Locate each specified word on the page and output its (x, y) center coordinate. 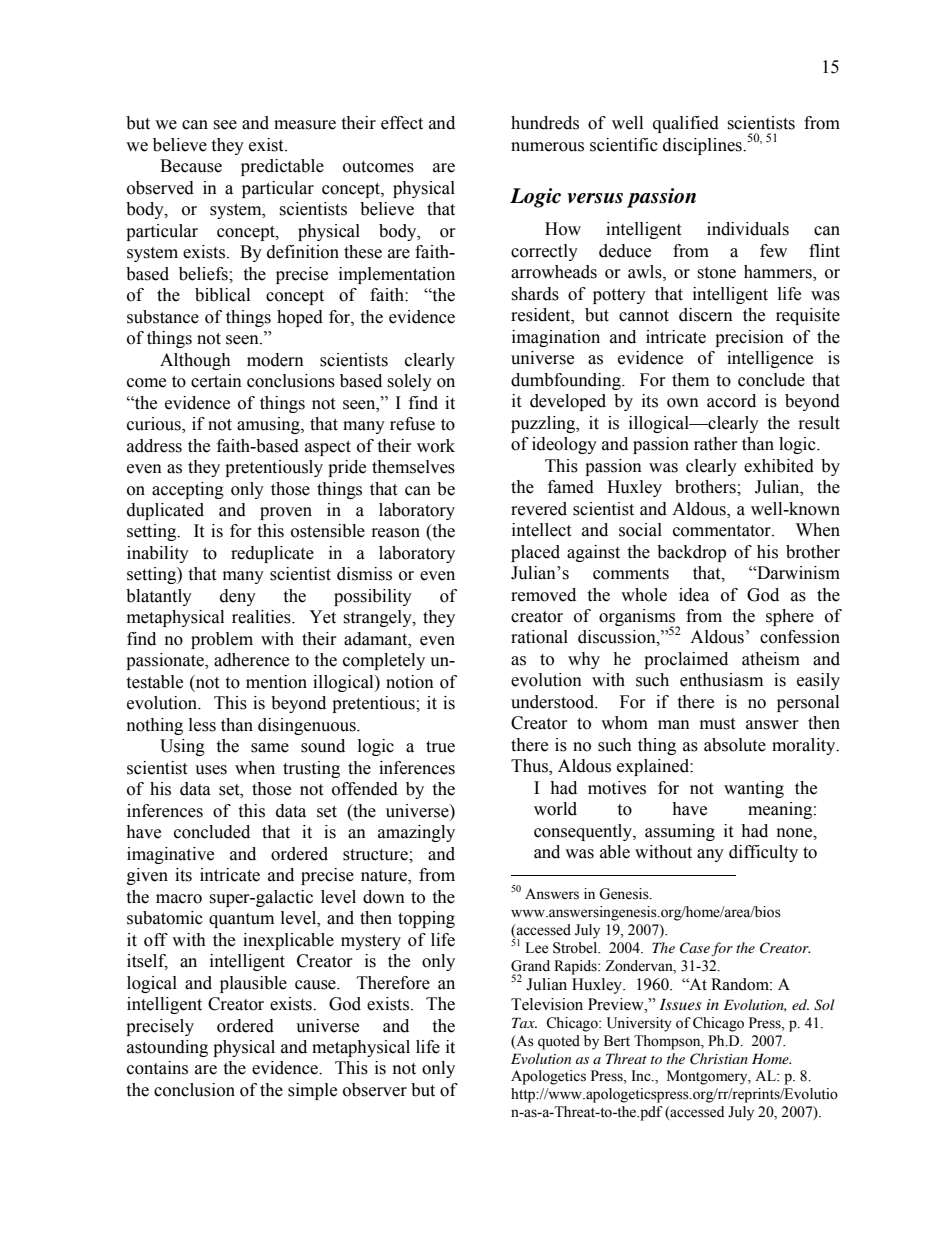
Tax (524, 1022)
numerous (547, 147)
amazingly (416, 833)
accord (731, 401)
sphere (790, 617)
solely (409, 382)
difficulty (763, 853)
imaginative (170, 855)
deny (238, 597)
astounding (167, 1048)
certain (216, 381)
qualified (686, 124)
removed (543, 595)
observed (160, 188)
